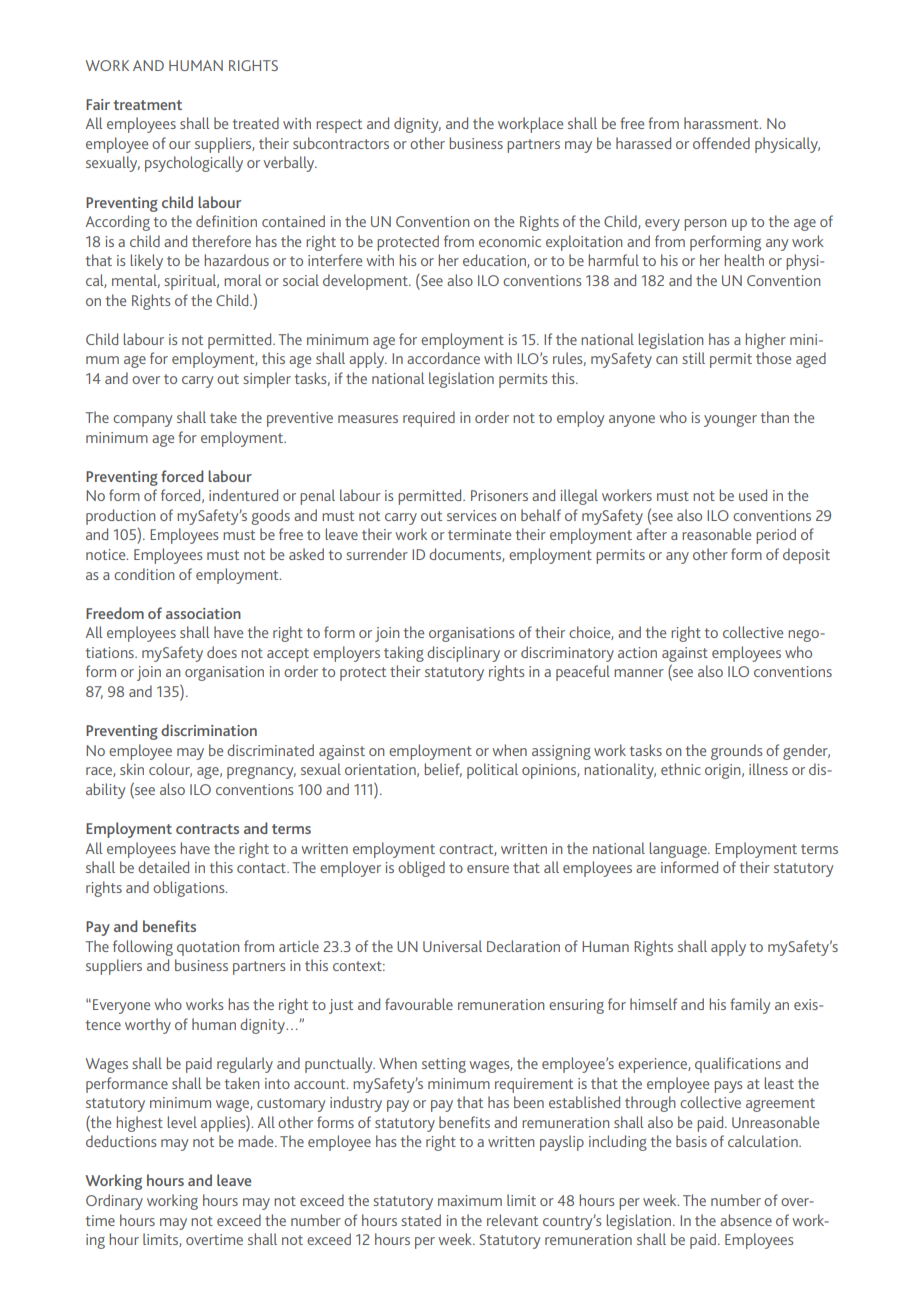  Describe the element at coordinates (114, 1202) in the screenshot. I see `Ordinary` at that location.
